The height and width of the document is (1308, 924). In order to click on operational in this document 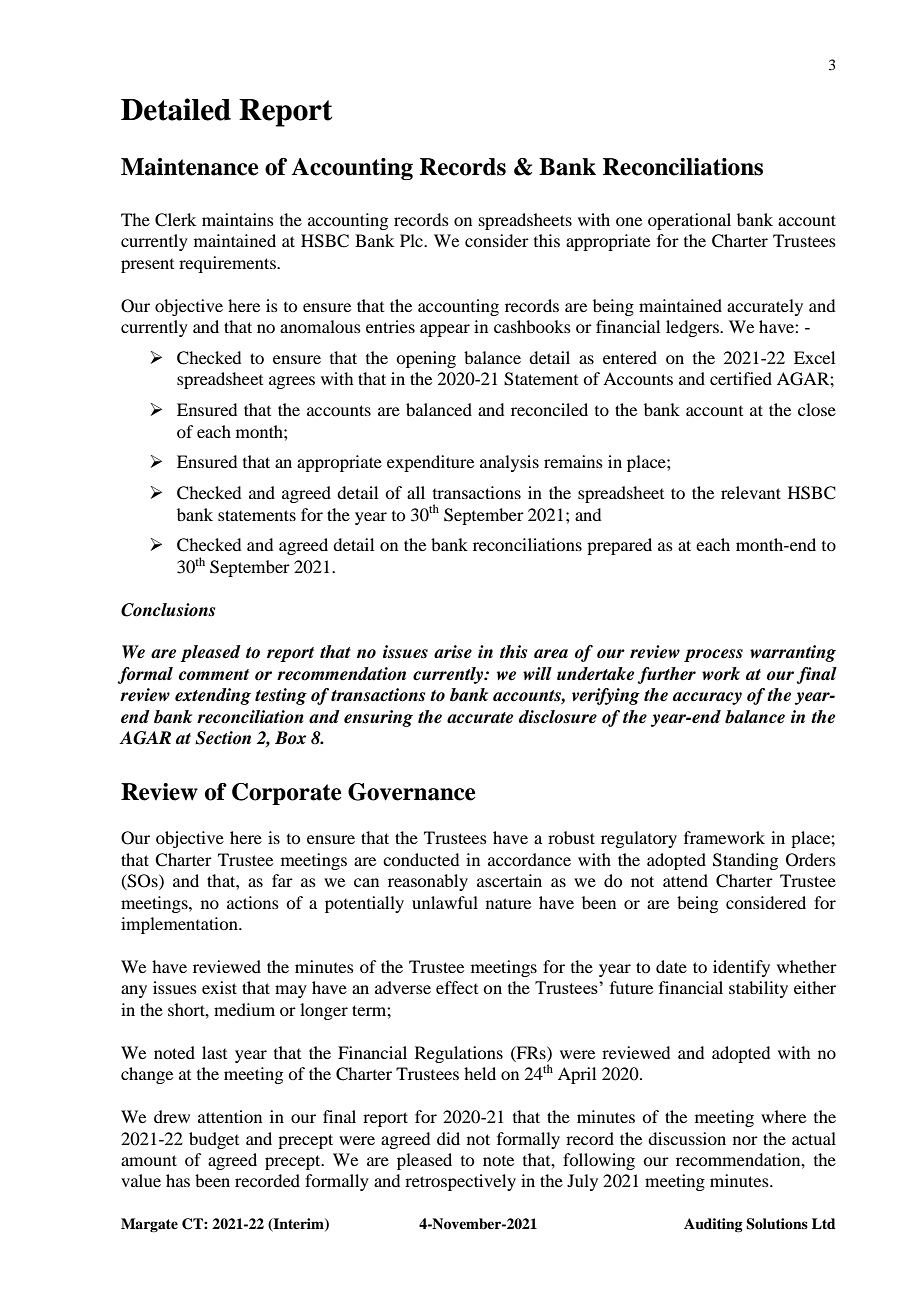, I will do `click(689, 221)`.
